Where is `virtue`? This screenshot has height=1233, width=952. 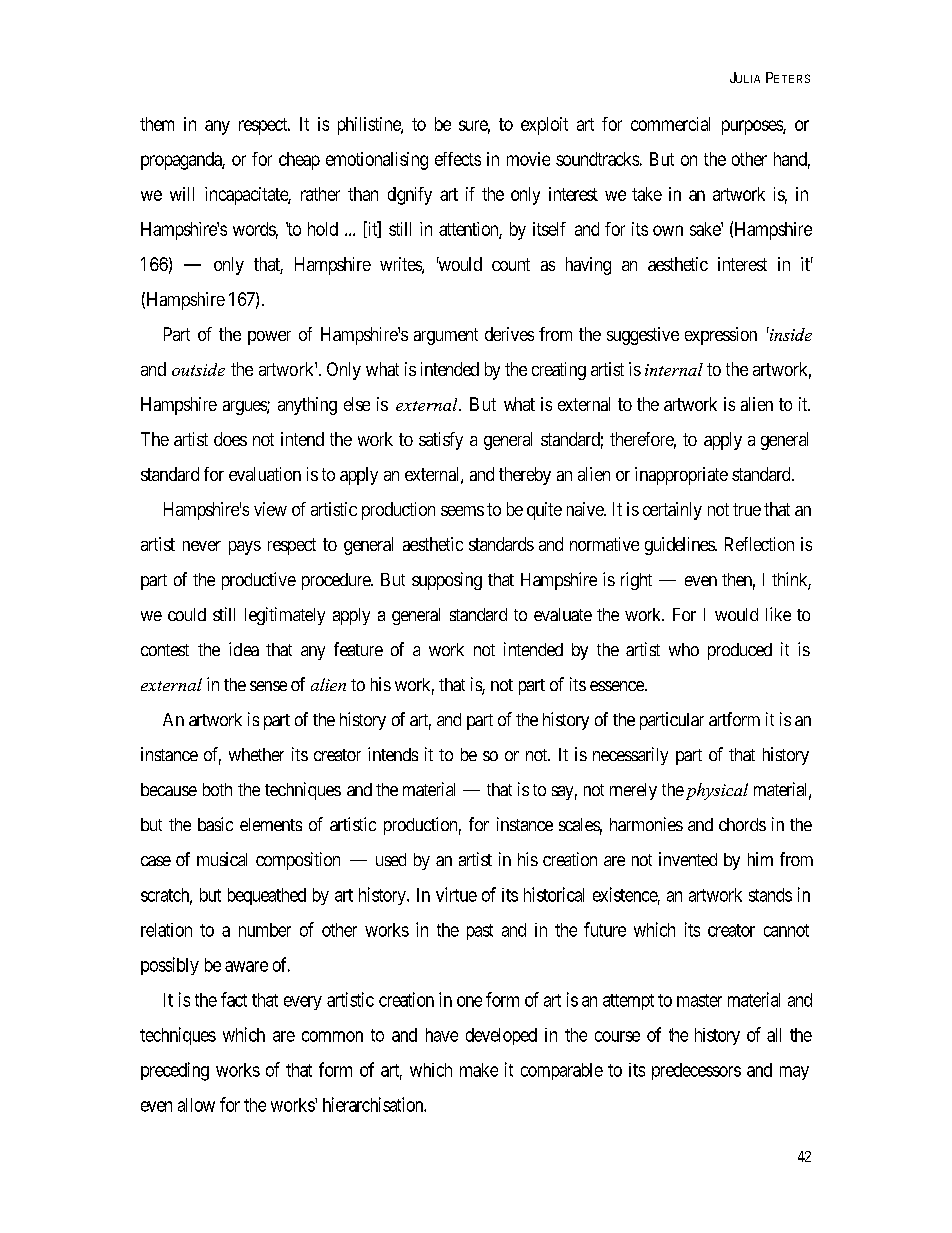 virtue is located at coordinates (456, 894).
